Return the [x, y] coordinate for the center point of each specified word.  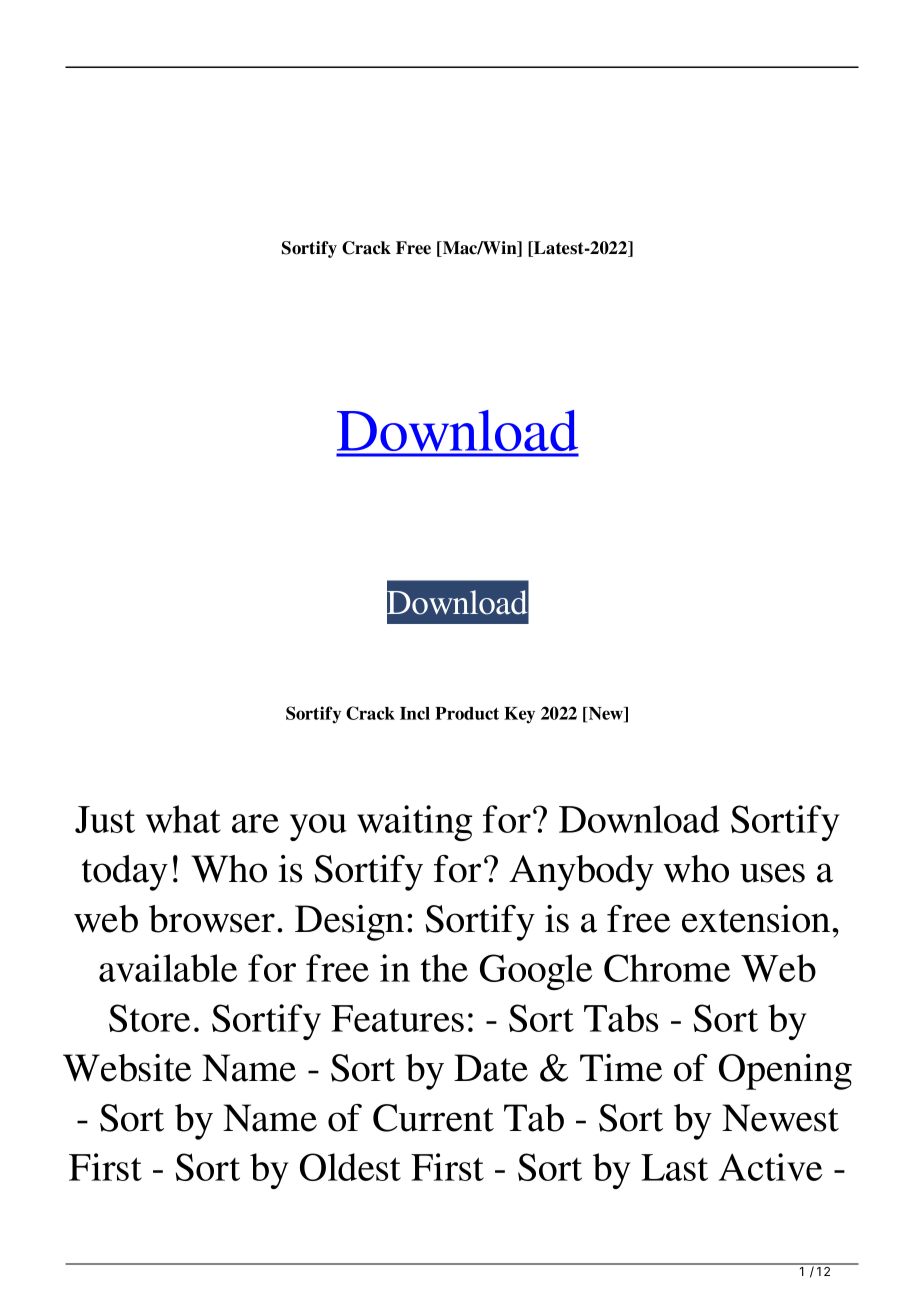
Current [433, 1118]
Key [519, 715]
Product [467, 713]
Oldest [350, 1167]
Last [674, 1167]
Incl [415, 713]
